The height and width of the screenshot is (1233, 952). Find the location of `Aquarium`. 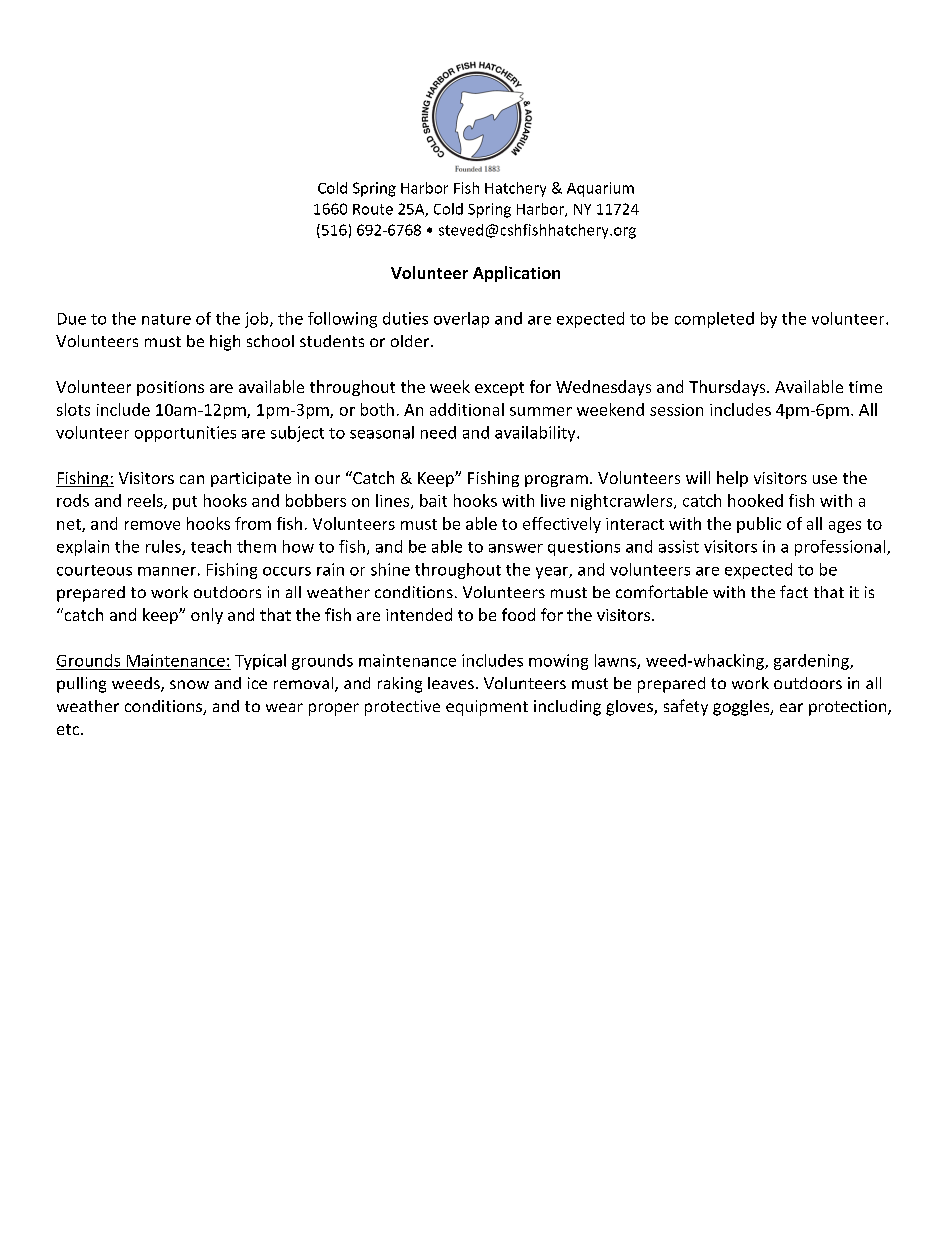

Aquarium is located at coordinates (600, 189).
